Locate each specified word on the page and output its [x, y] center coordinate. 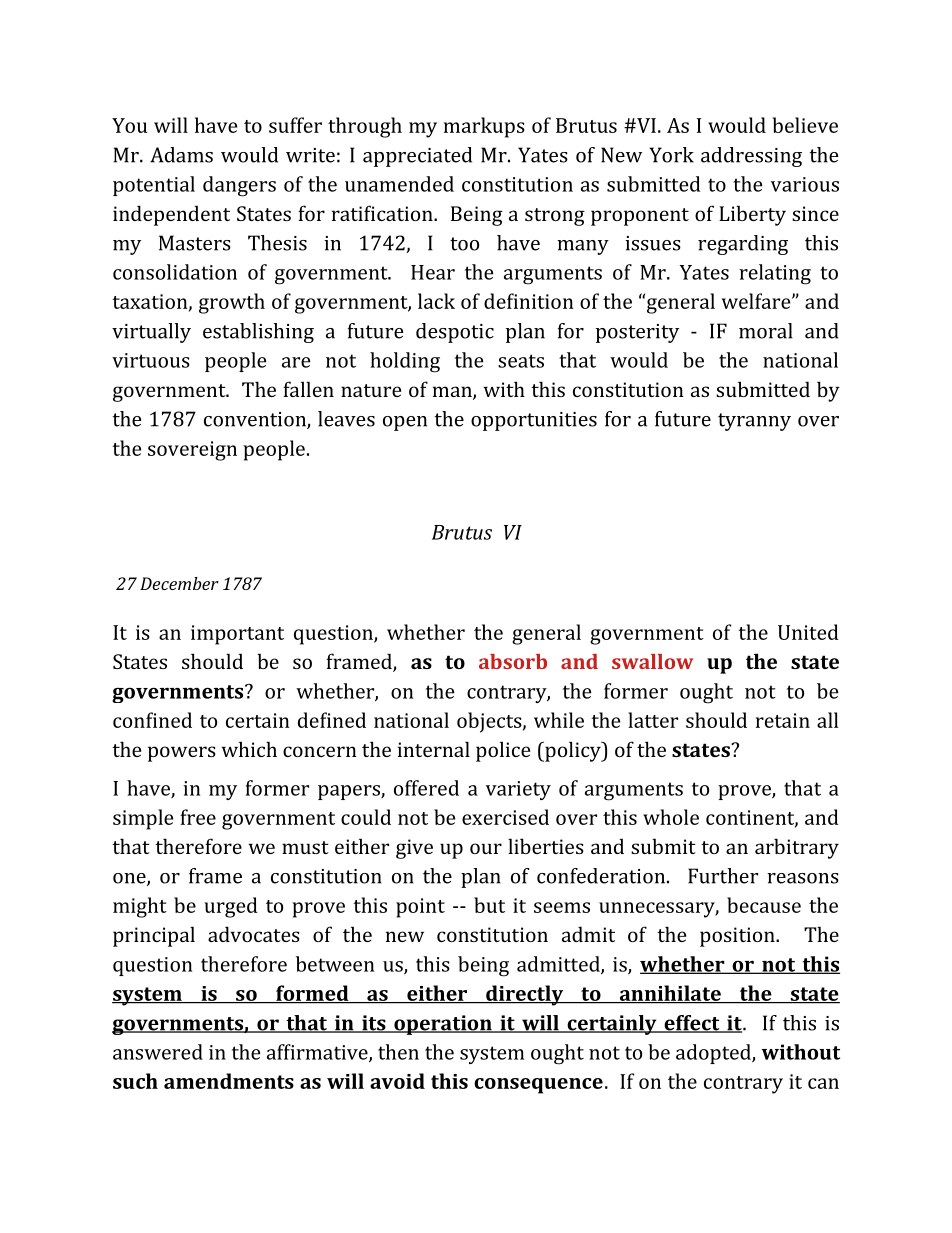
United [808, 632]
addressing [751, 157]
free [198, 817]
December [179, 583]
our [486, 848]
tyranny [754, 422]
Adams [181, 155]
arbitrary [797, 848]
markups [484, 127]
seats [521, 361]
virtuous [151, 360]
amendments [229, 1081]
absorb [513, 661]
